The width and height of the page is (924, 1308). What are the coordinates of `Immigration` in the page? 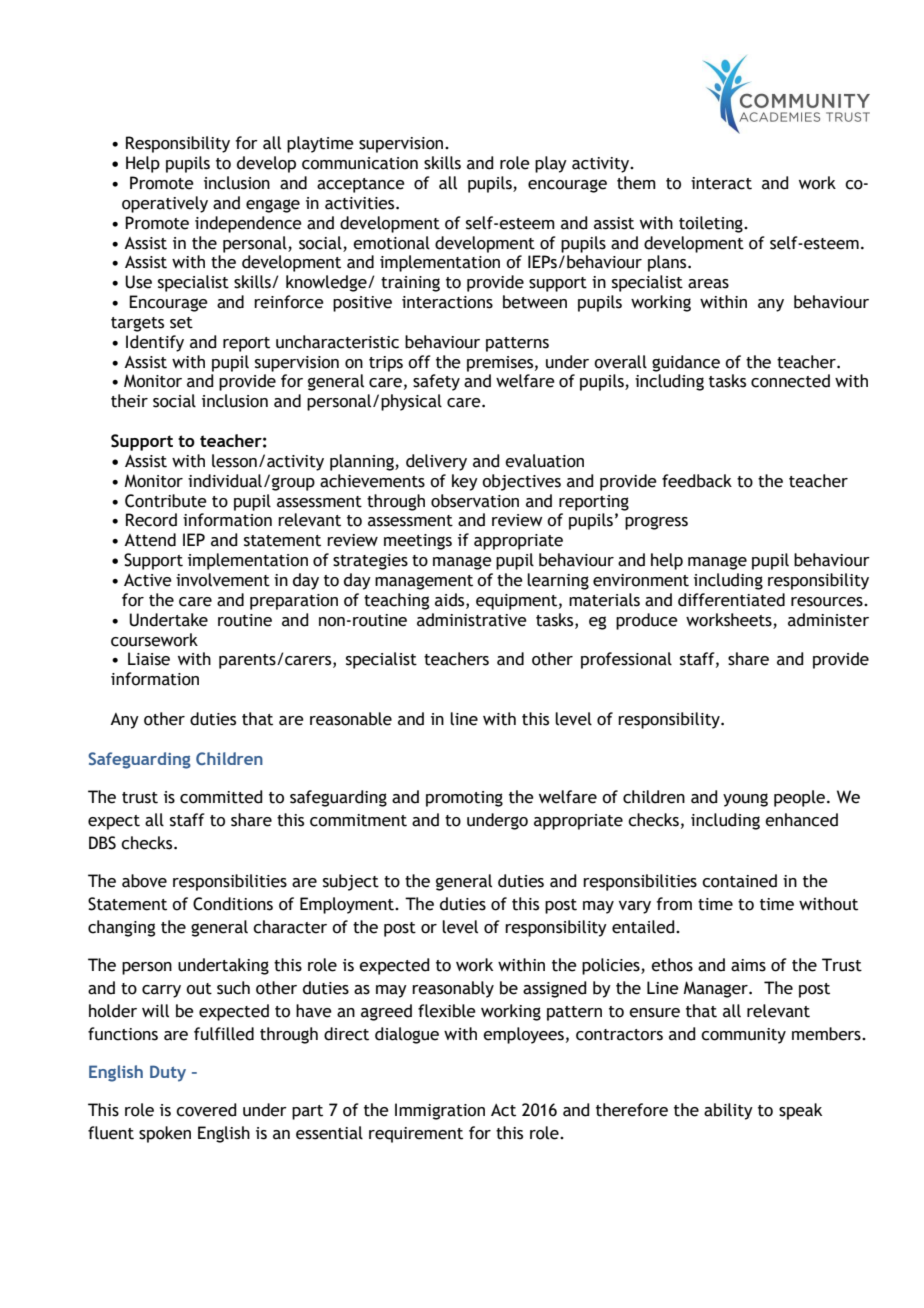 It's located at (440, 1111).
